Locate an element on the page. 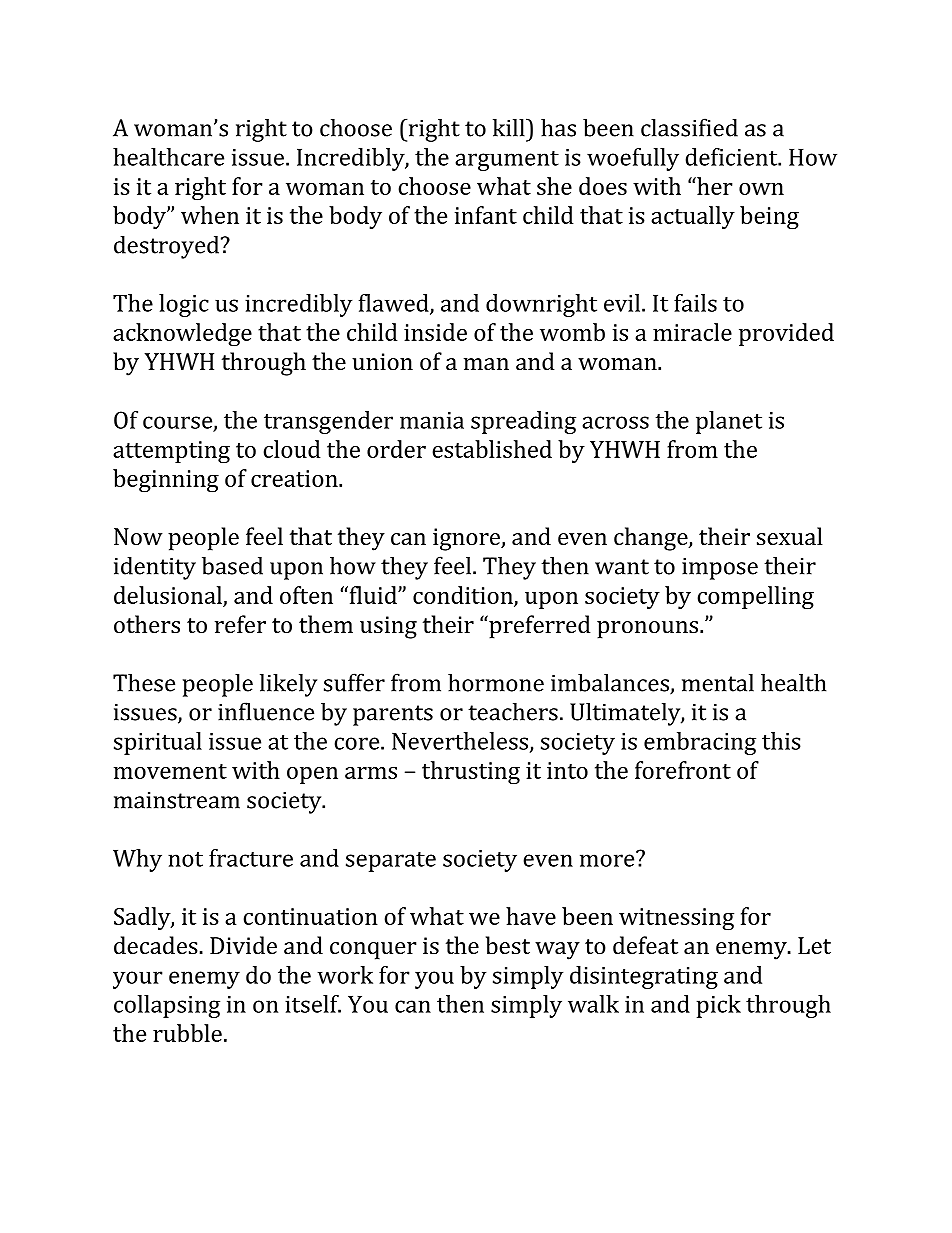  separate is located at coordinates (391, 861).
